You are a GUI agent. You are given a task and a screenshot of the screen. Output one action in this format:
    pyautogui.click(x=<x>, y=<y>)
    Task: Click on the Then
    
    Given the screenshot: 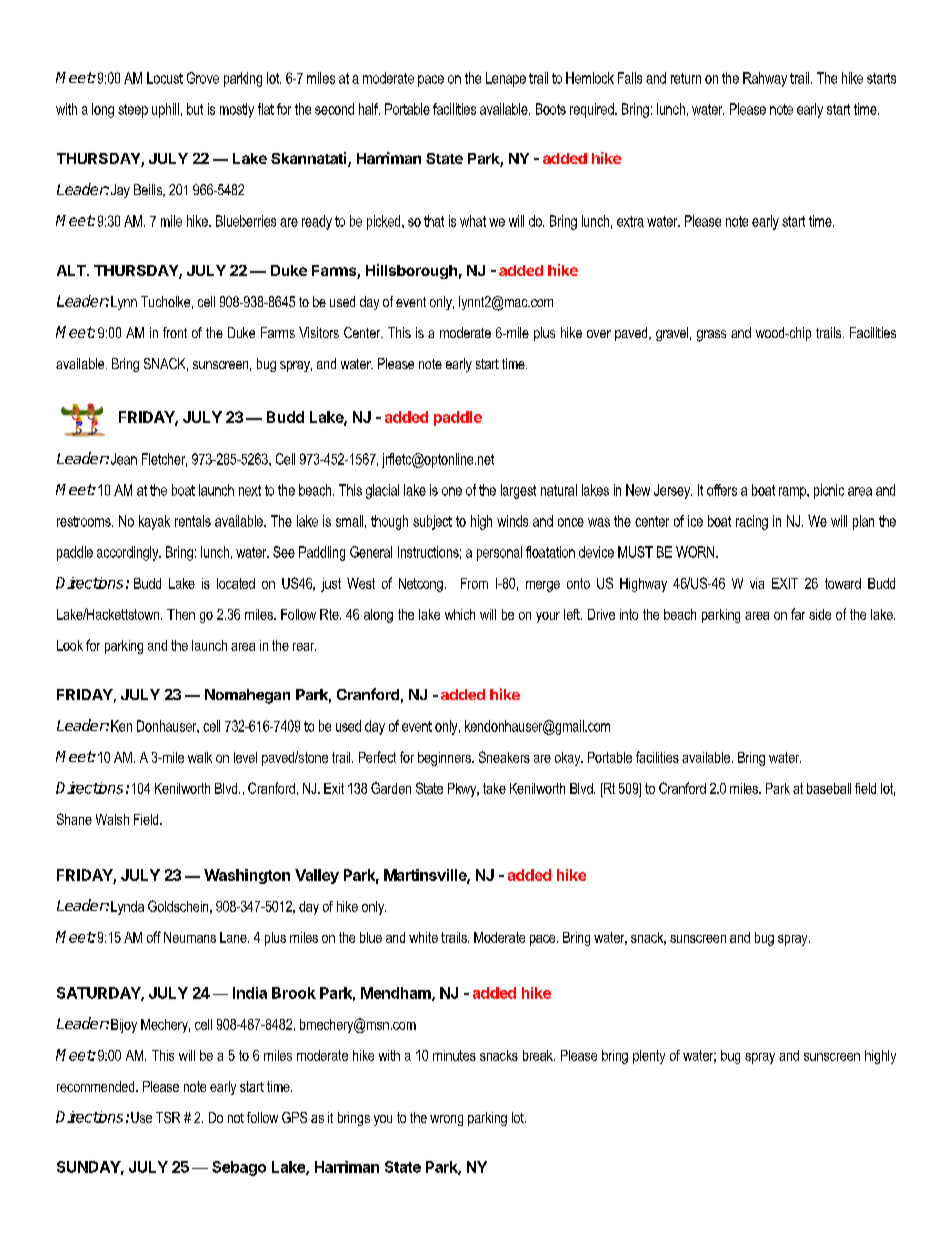 What is the action you would take?
    pyautogui.click(x=181, y=614)
